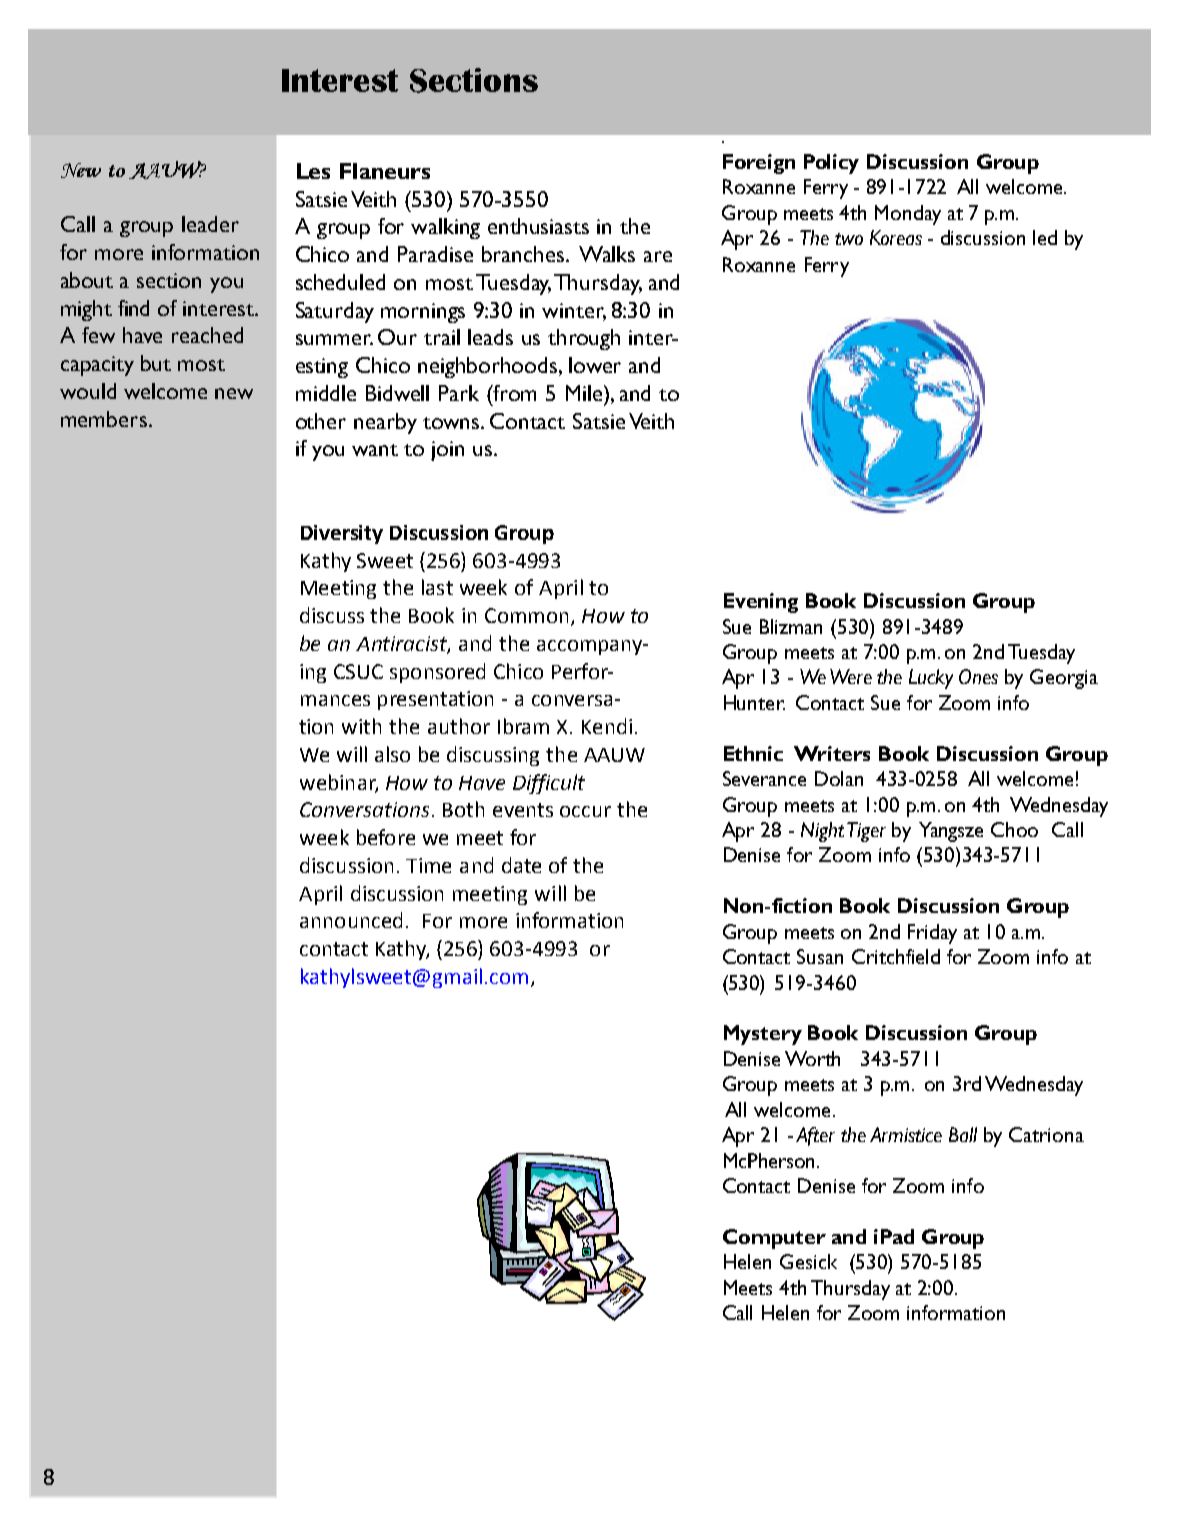 The height and width of the screenshot is (1526, 1179). Describe the element at coordinates (815, 1136) in the screenshot. I see `After` at that location.
